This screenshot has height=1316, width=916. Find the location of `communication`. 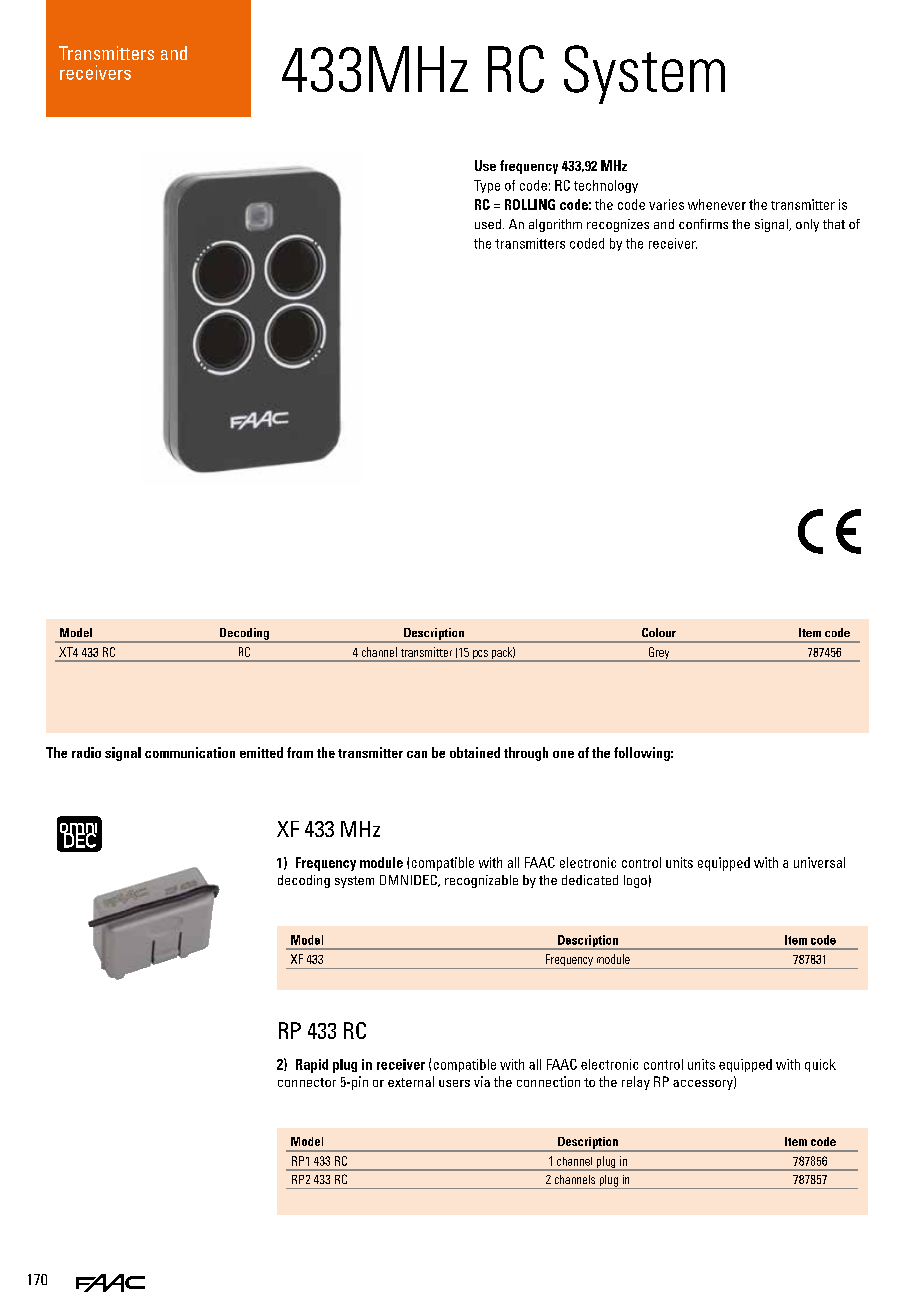

communication is located at coordinates (190, 752).
